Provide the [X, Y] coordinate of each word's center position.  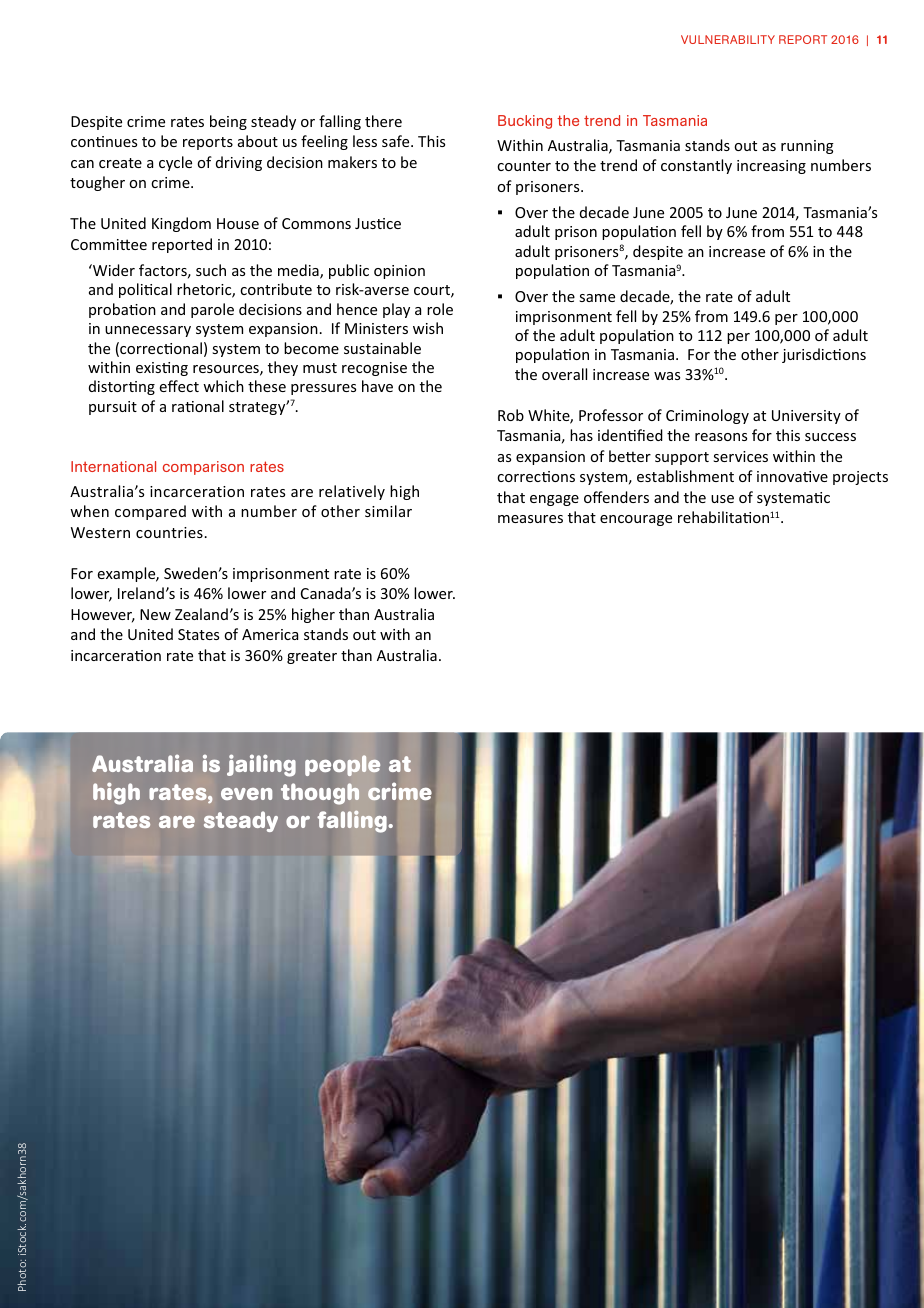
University [806, 417]
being [228, 122]
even [246, 794]
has [581, 435]
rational [198, 406]
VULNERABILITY [728, 39]
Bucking [525, 122]
